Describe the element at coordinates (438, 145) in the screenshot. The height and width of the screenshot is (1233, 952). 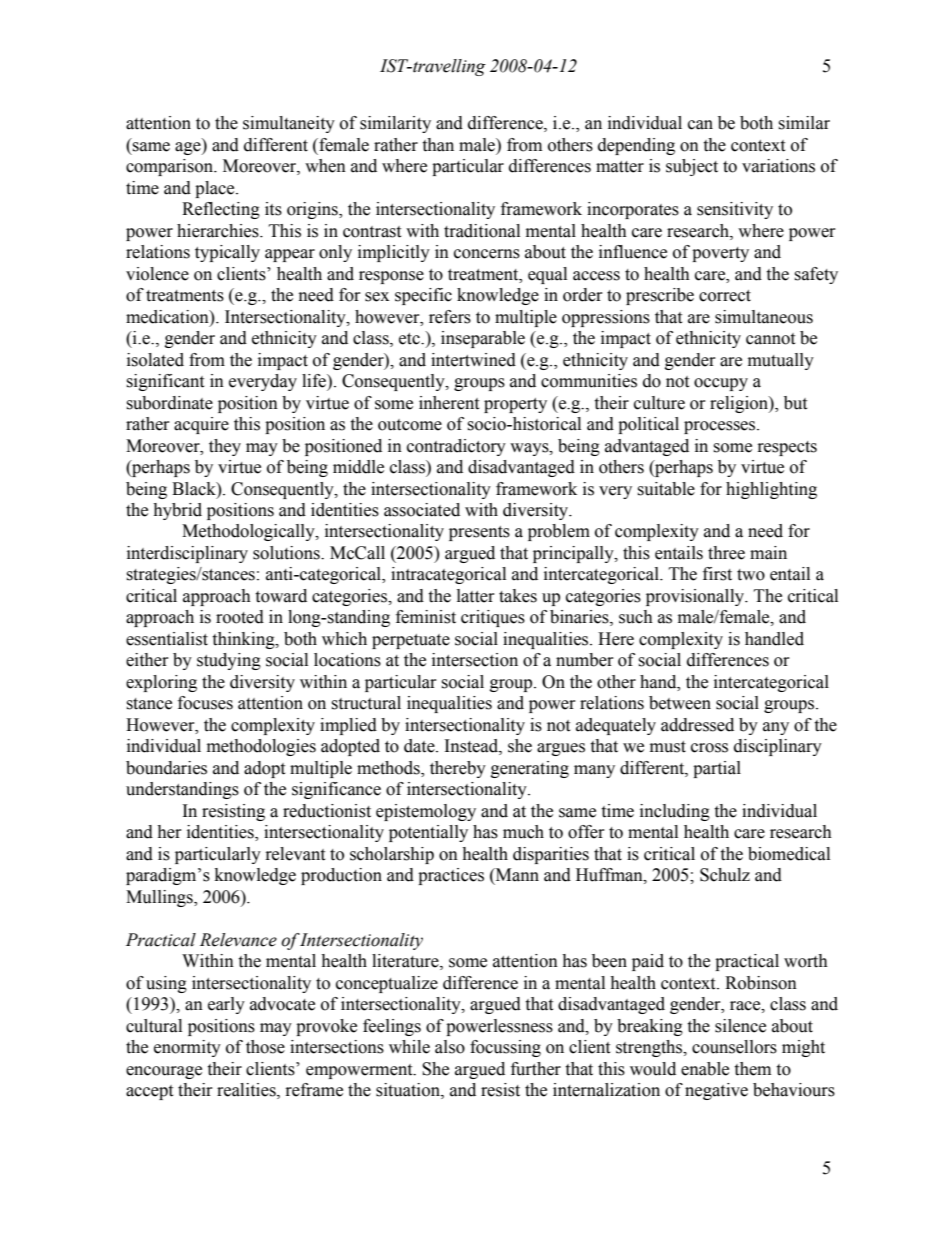
I see `than` at that location.
